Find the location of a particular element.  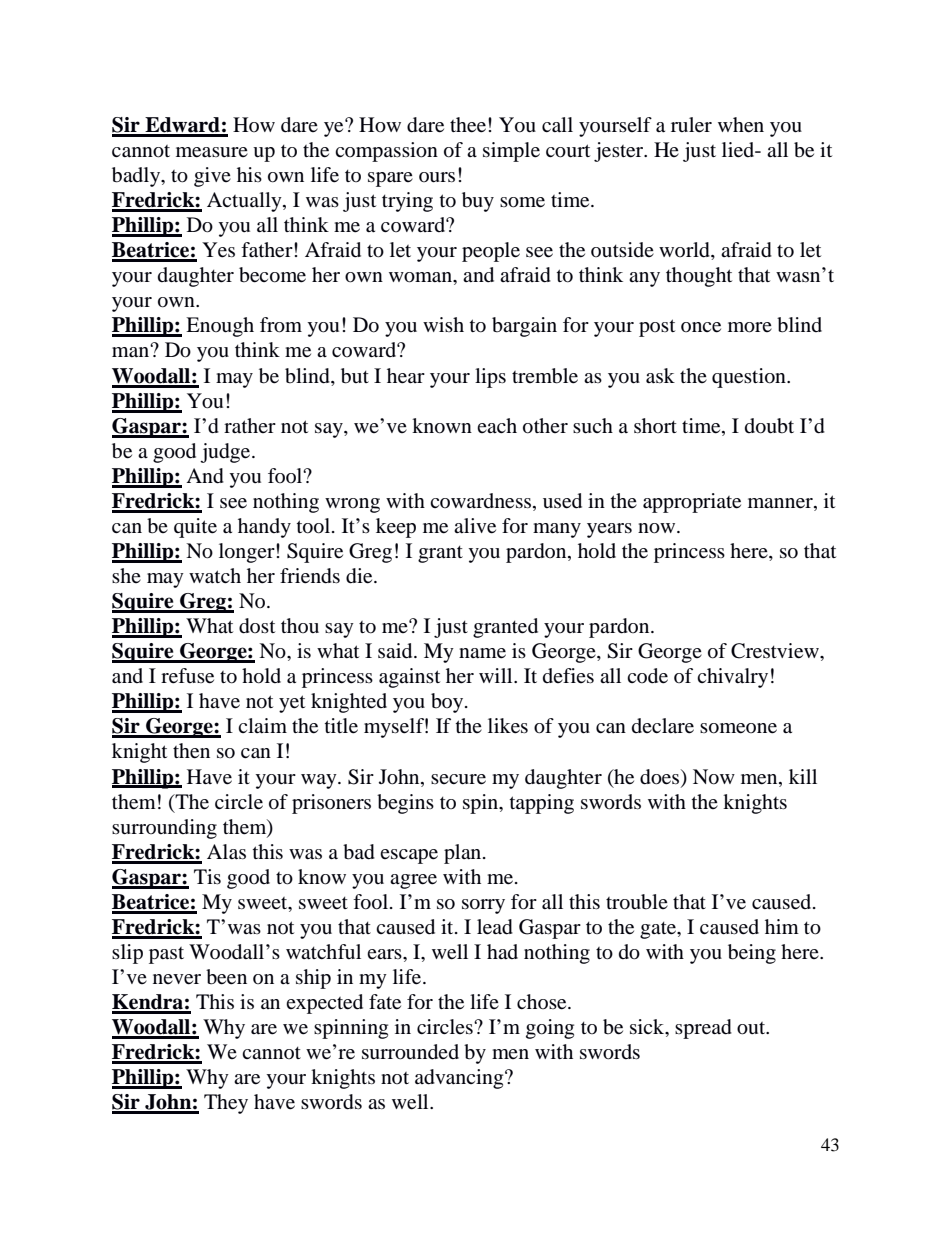

question is located at coordinates (750, 378).
